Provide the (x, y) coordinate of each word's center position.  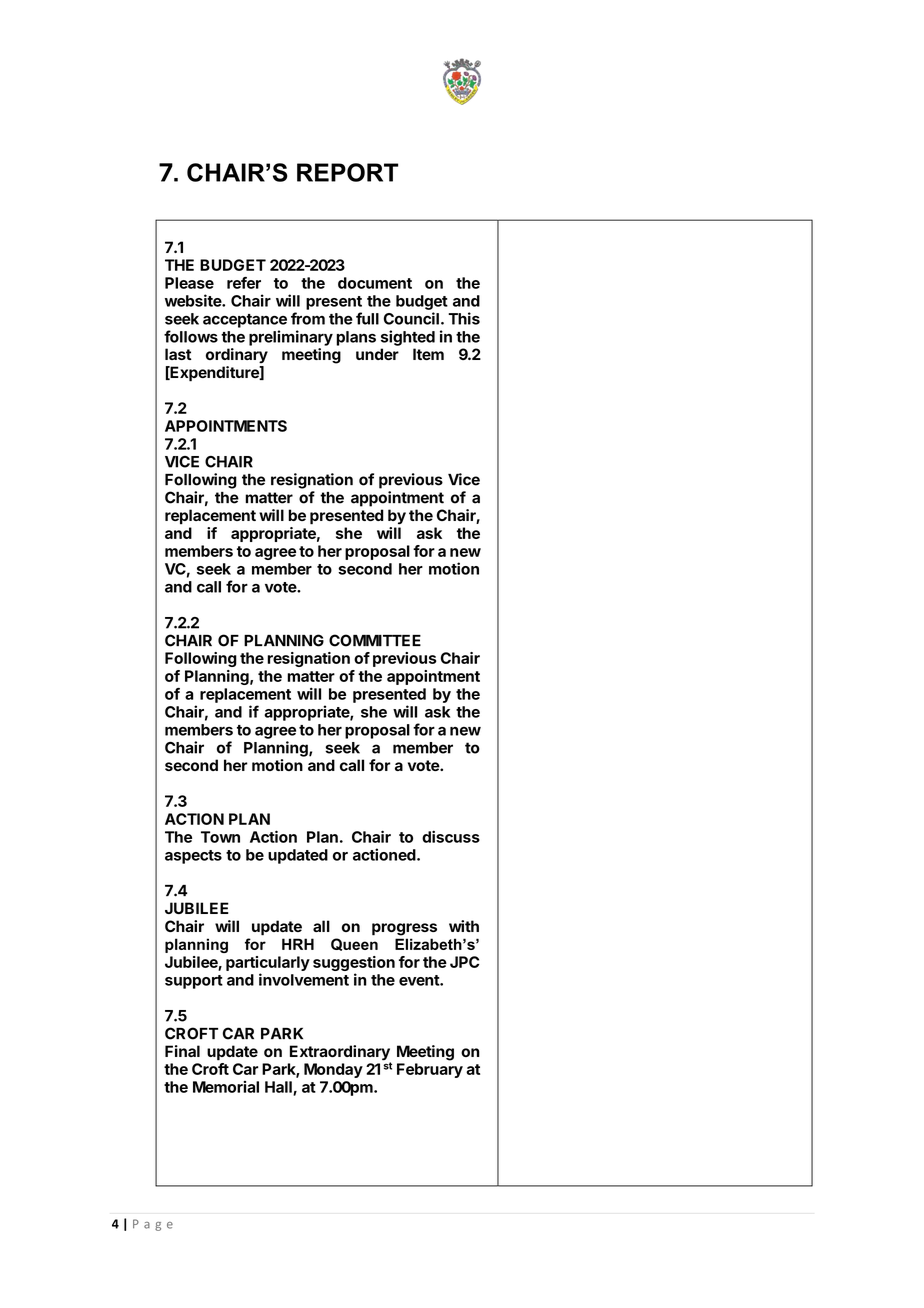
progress (404, 929)
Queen (354, 944)
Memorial (226, 1087)
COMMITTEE (375, 640)
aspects (193, 857)
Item (428, 354)
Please (189, 283)
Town (220, 837)
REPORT (347, 172)
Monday (333, 1070)
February (430, 1070)
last (178, 354)
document (375, 283)
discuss (451, 836)
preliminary (291, 338)
